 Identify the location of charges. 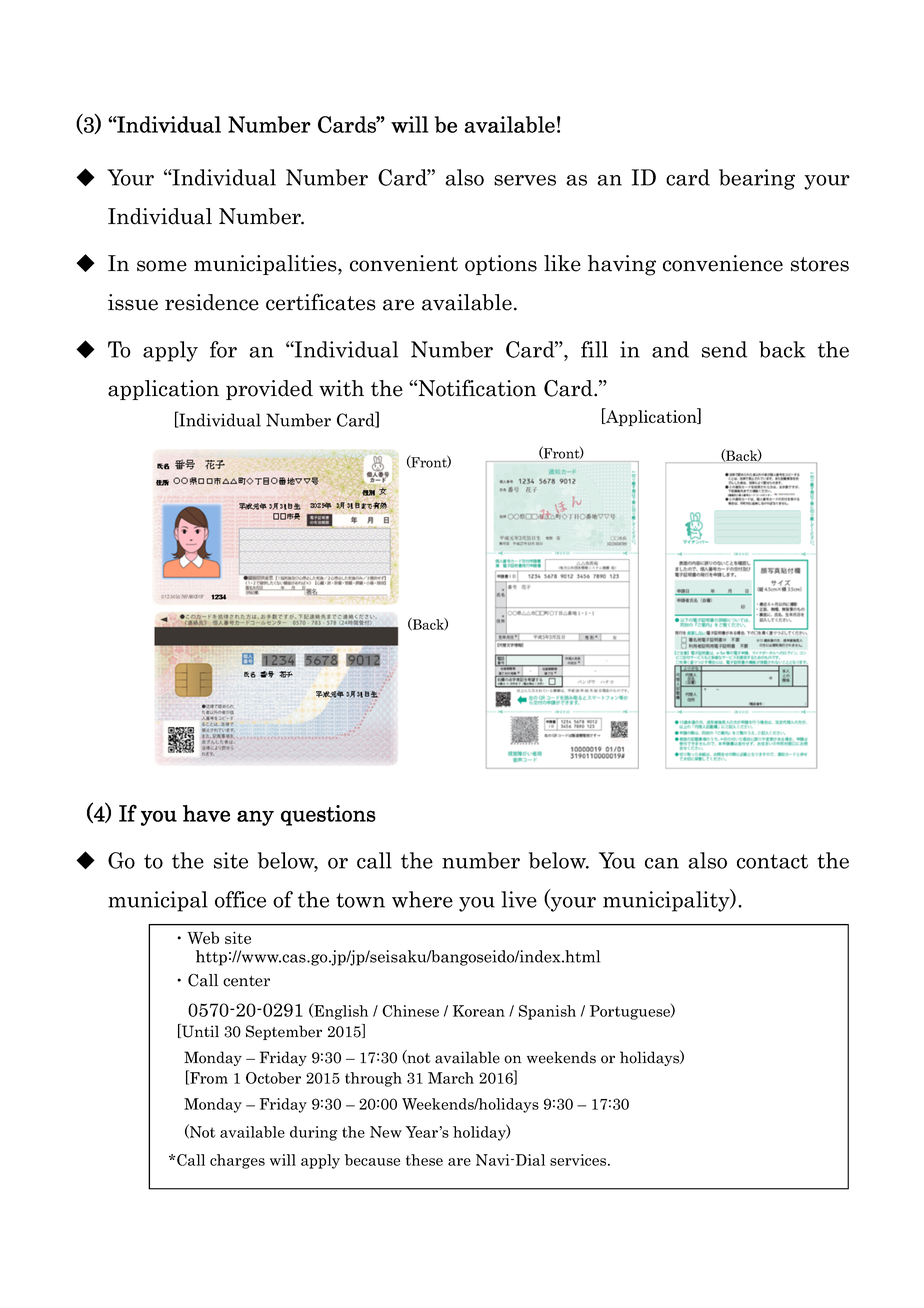
(237, 1161).
